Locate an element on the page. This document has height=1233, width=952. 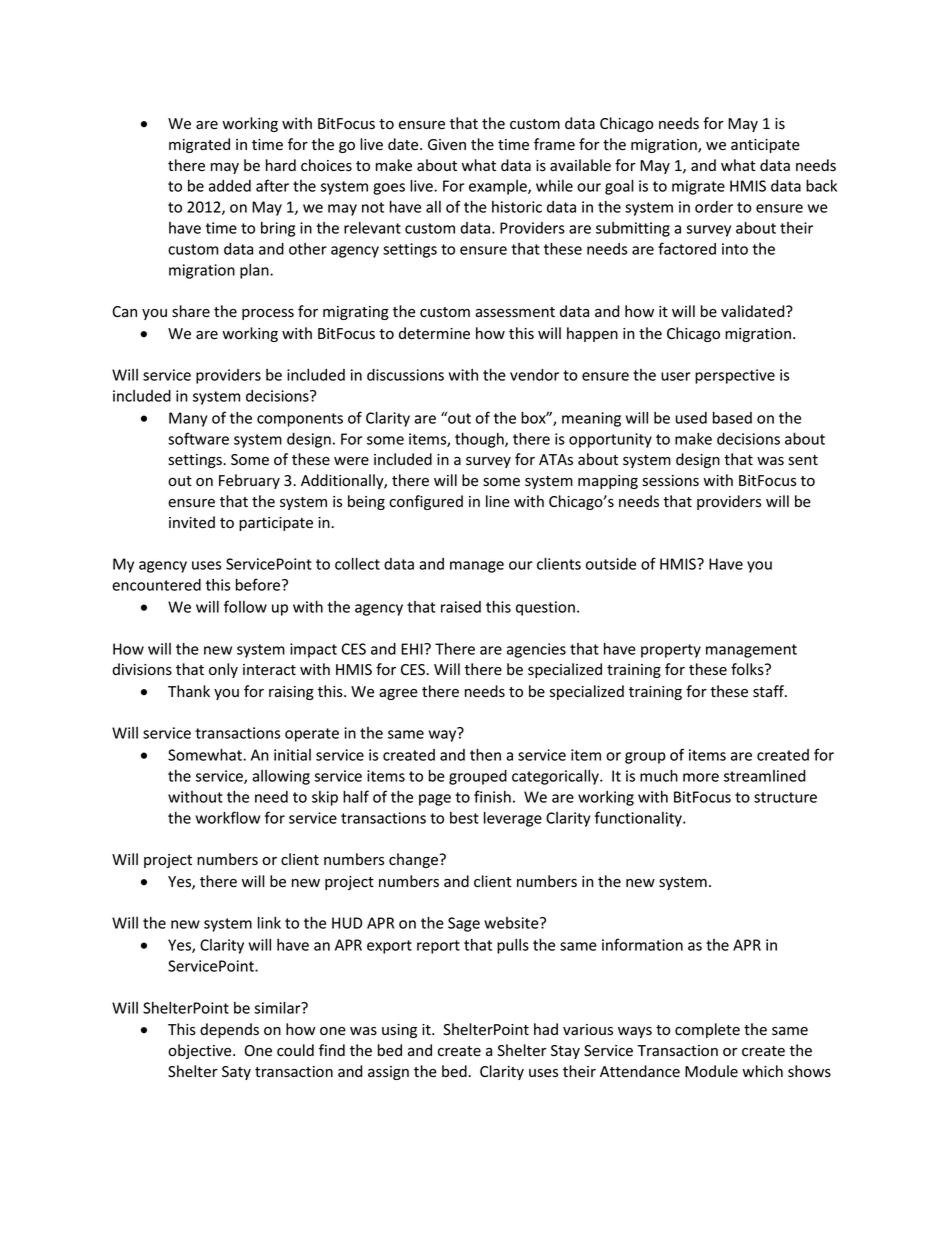
sent is located at coordinates (803, 460).
